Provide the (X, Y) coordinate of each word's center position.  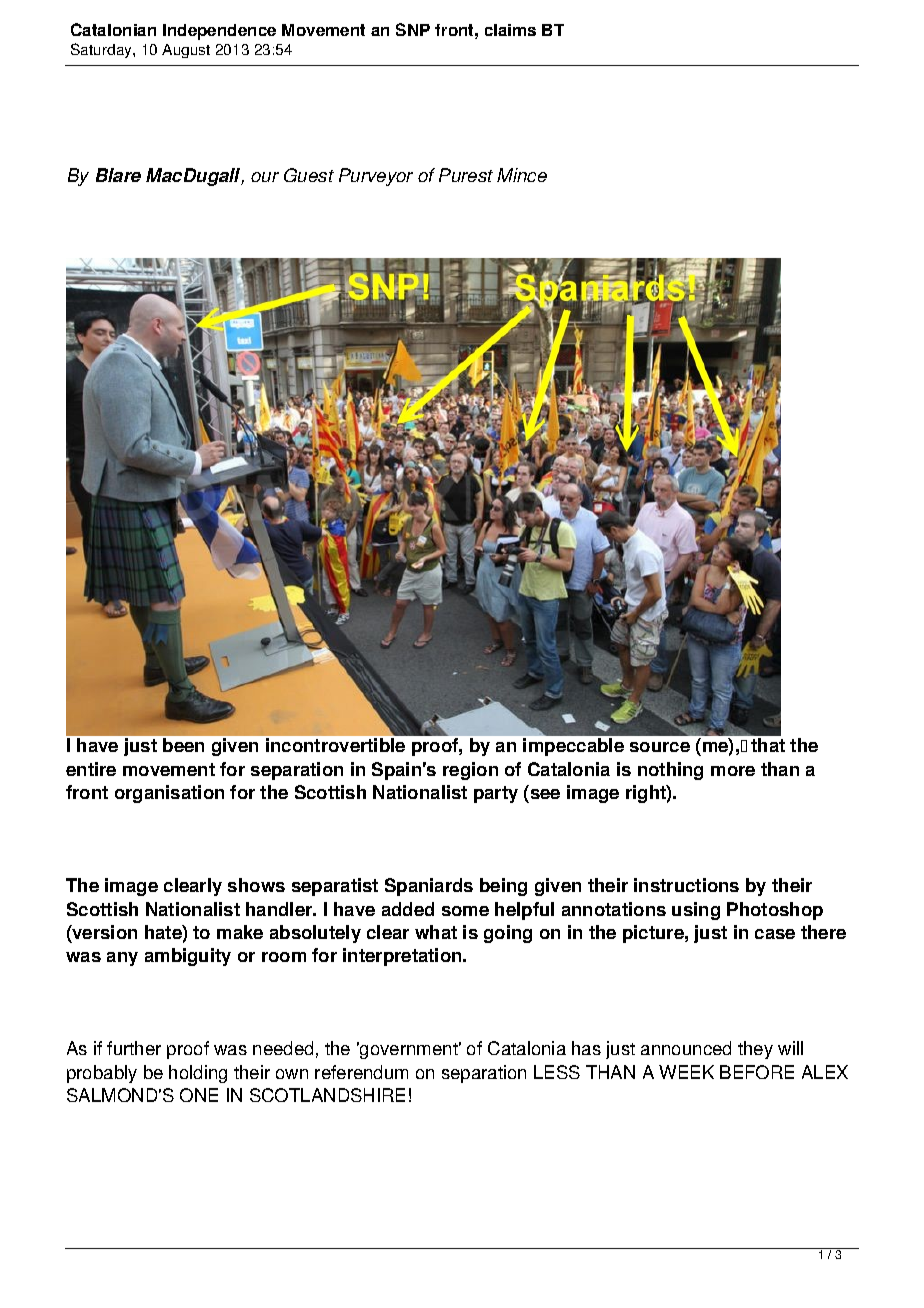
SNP (413, 29)
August (186, 51)
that (768, 745)
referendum (361, 1072)
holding (198, 1074)
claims (510, 30)
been (183, 745)
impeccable (573, 747)
